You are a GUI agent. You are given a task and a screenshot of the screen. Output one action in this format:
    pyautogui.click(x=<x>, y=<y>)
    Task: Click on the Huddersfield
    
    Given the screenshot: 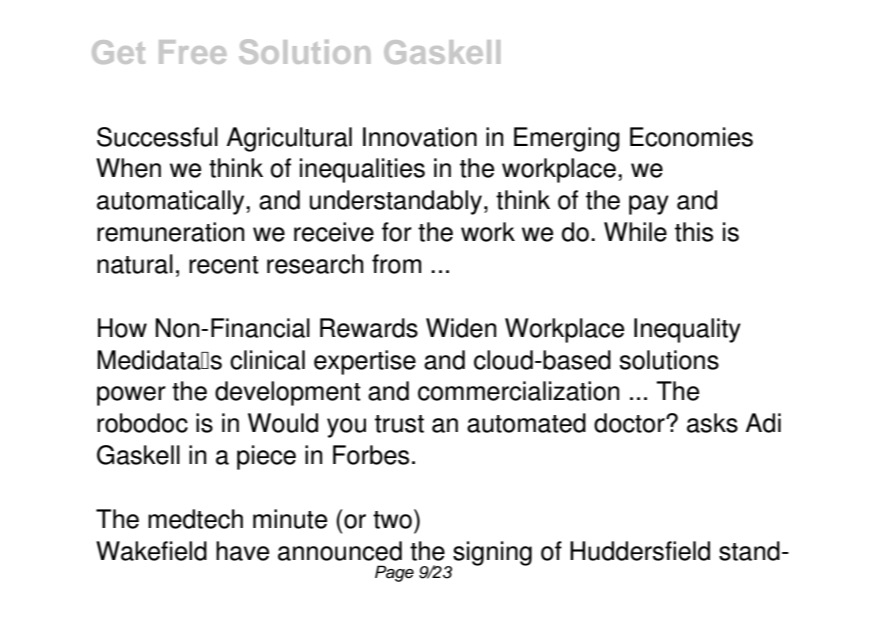 What is the action you would take?
    pyautogui.click(x=640, y=551)
